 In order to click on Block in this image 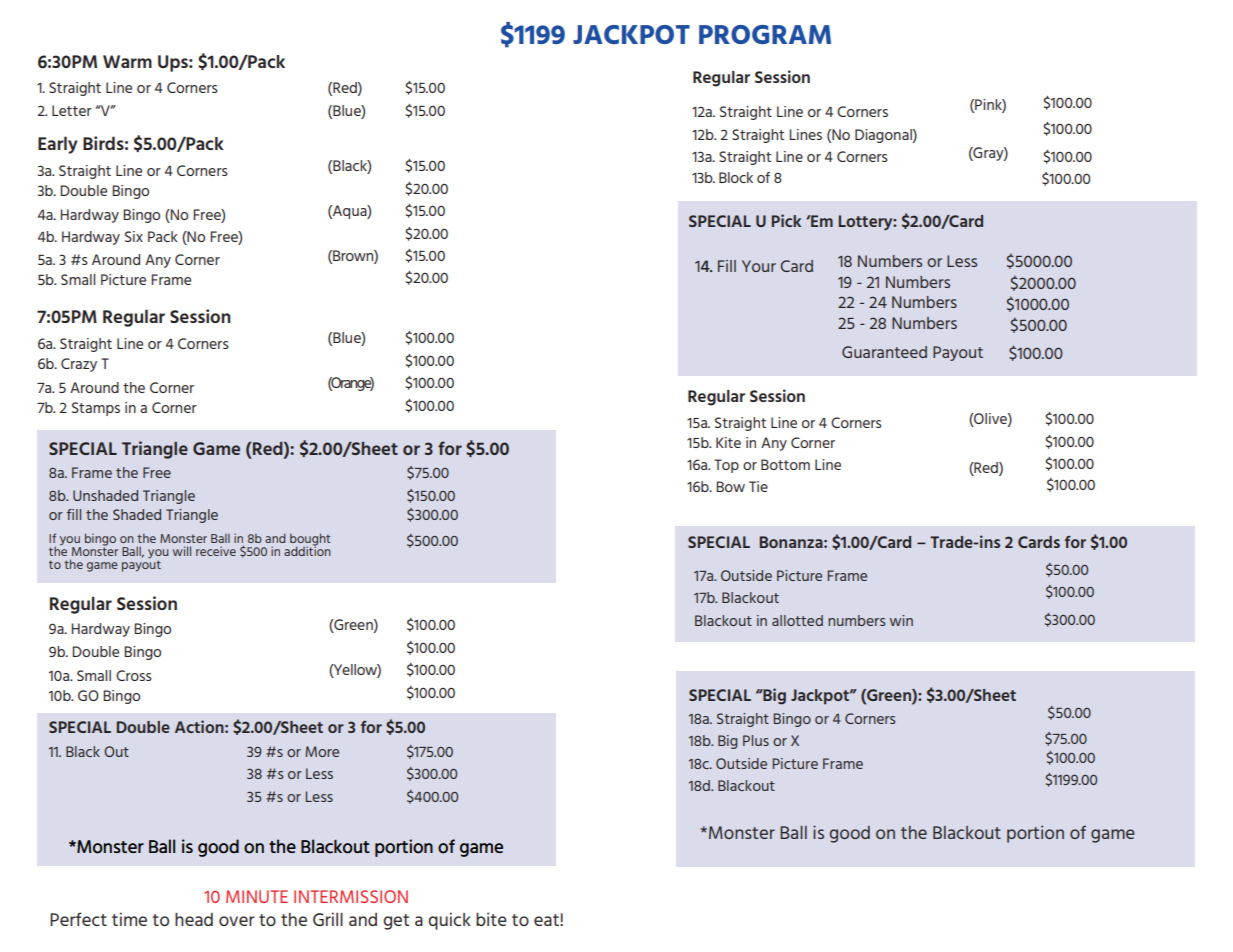, I will do `click(736, 177)`.
